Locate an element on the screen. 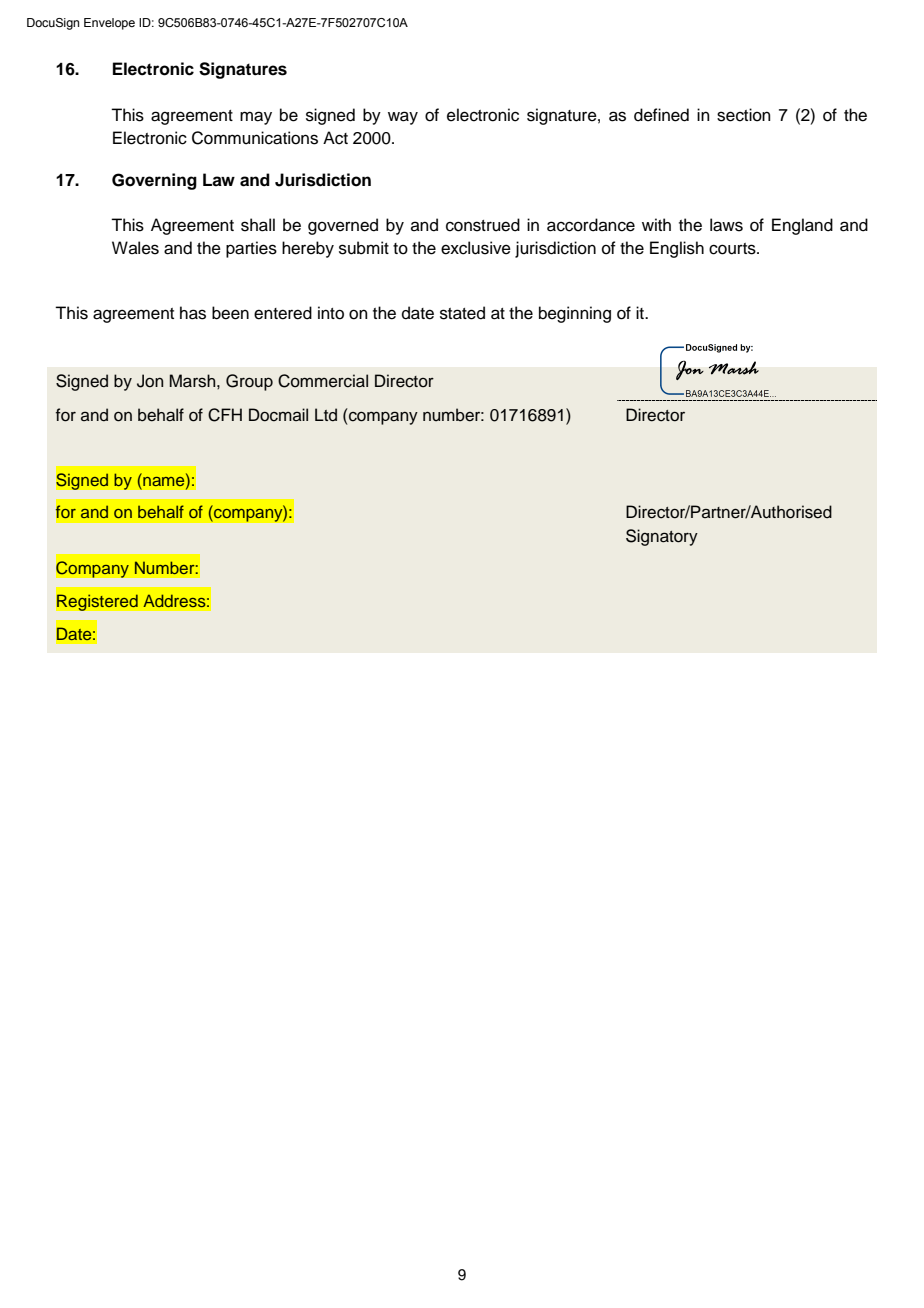 This screenshot has width=924, height=1308. section is located at coordinates (744, 115).
